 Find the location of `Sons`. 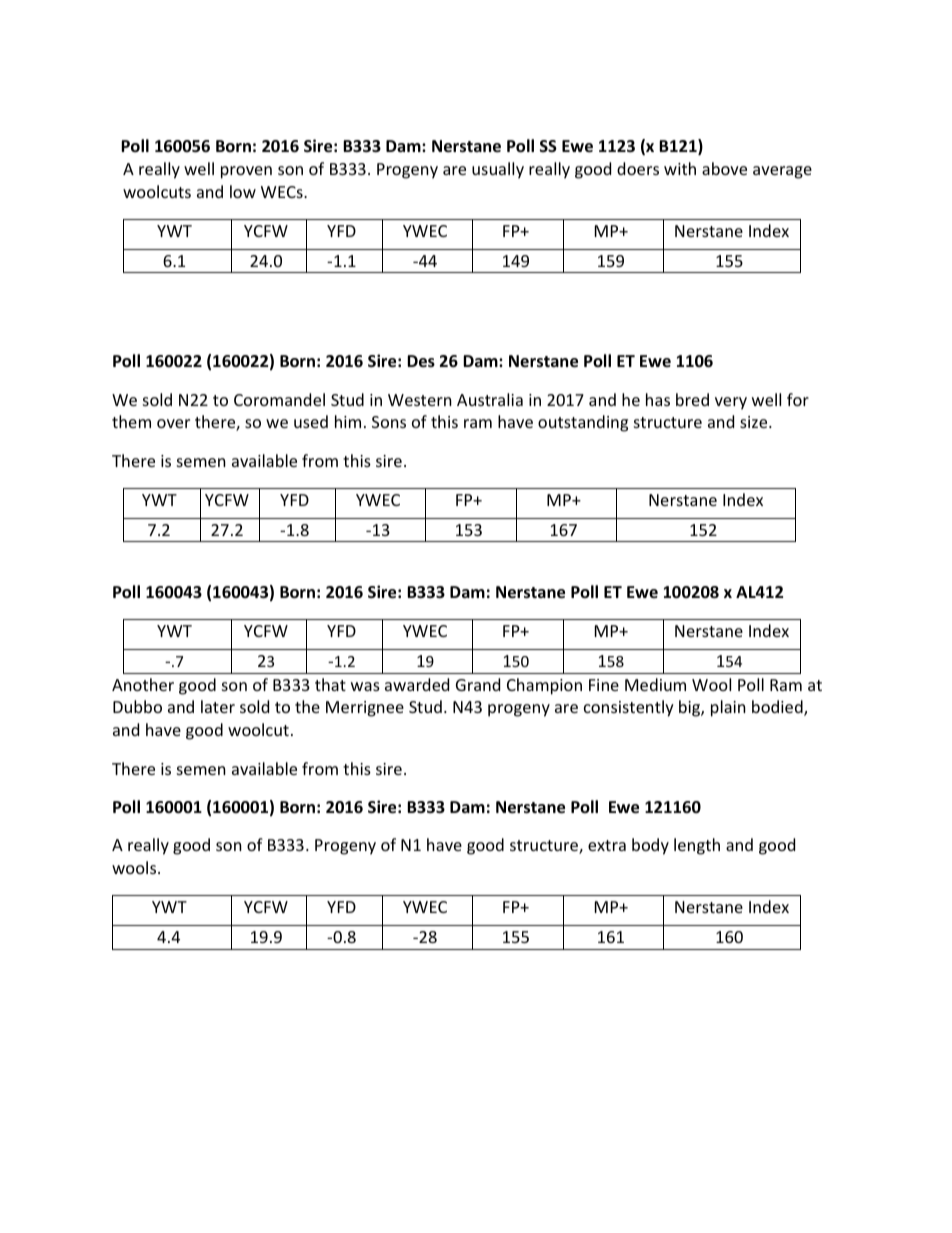

Sons is located at coordinates (389, 422).
